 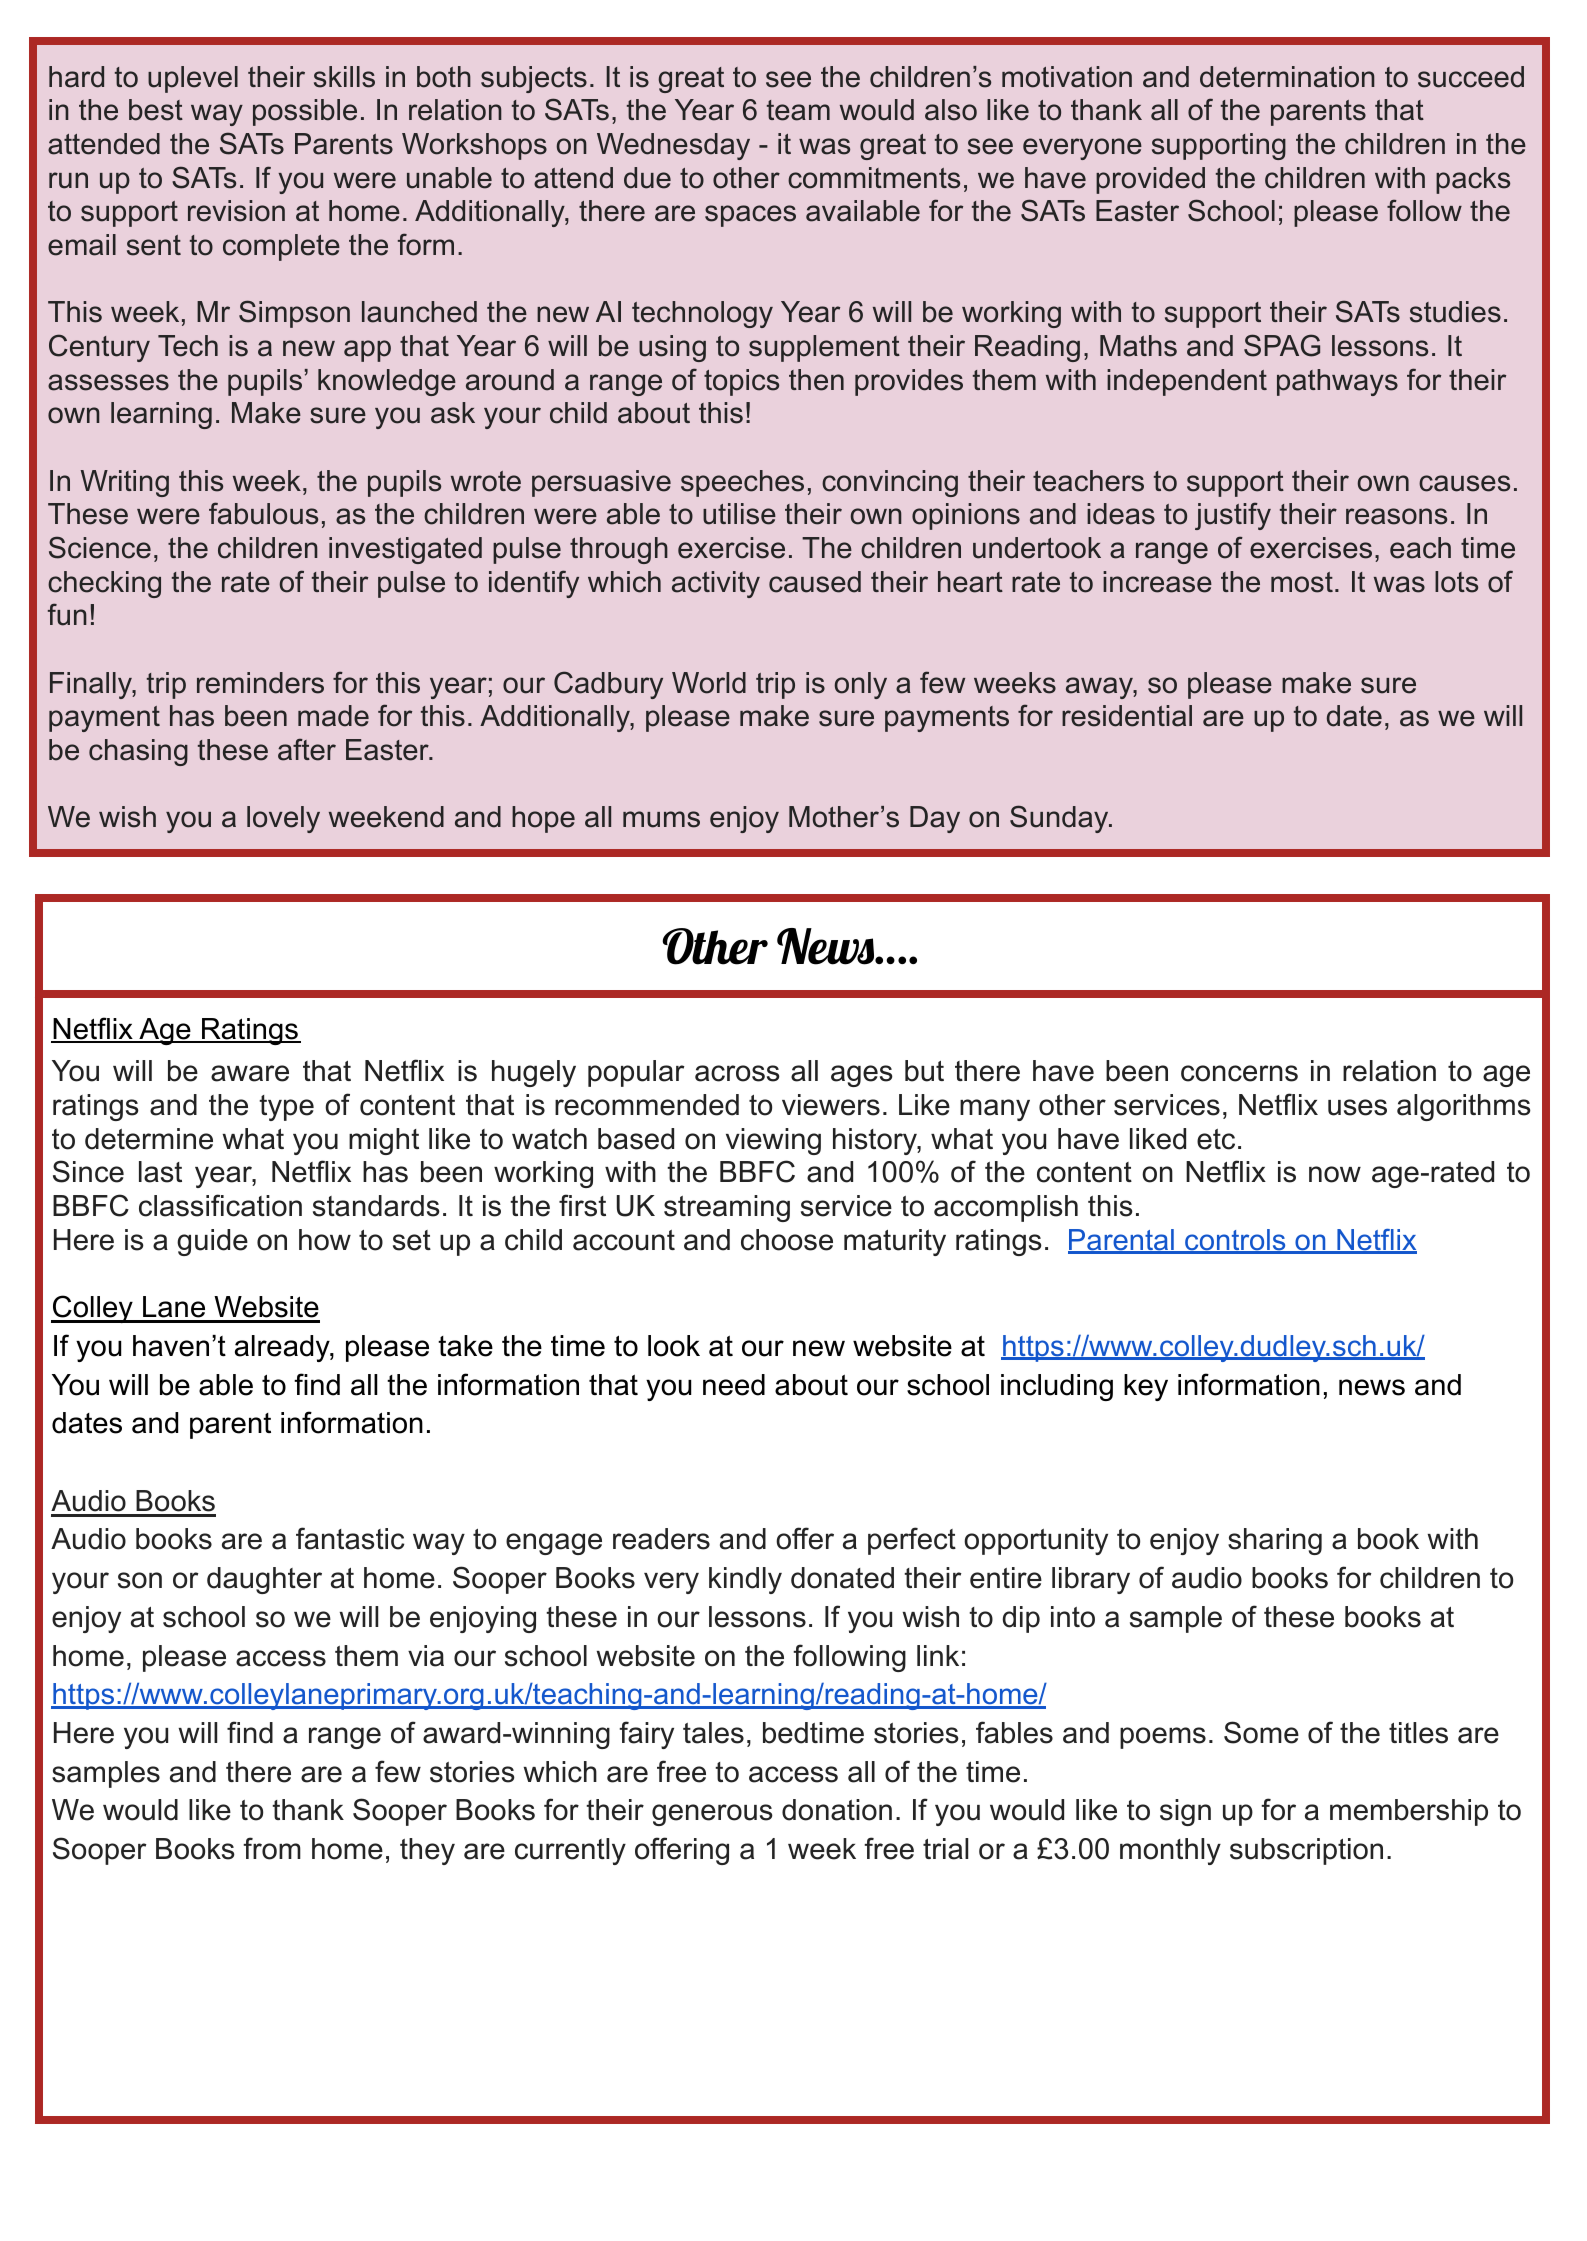 I want to click on fabulous, so click(x=263, y=513).
